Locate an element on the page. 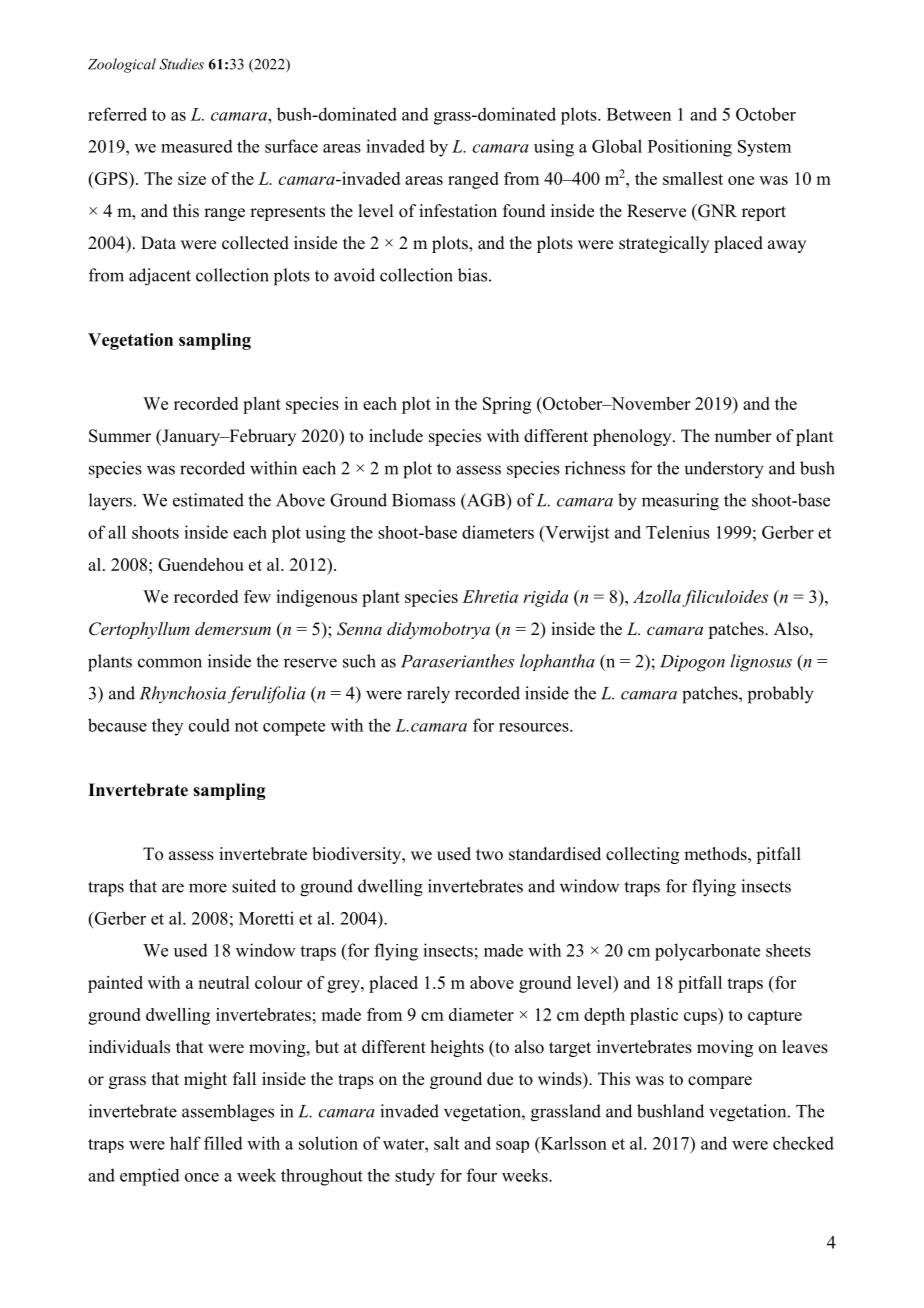 The height and width of the image is (1308, 924). Positioning is located at coordinates (690, 148).
